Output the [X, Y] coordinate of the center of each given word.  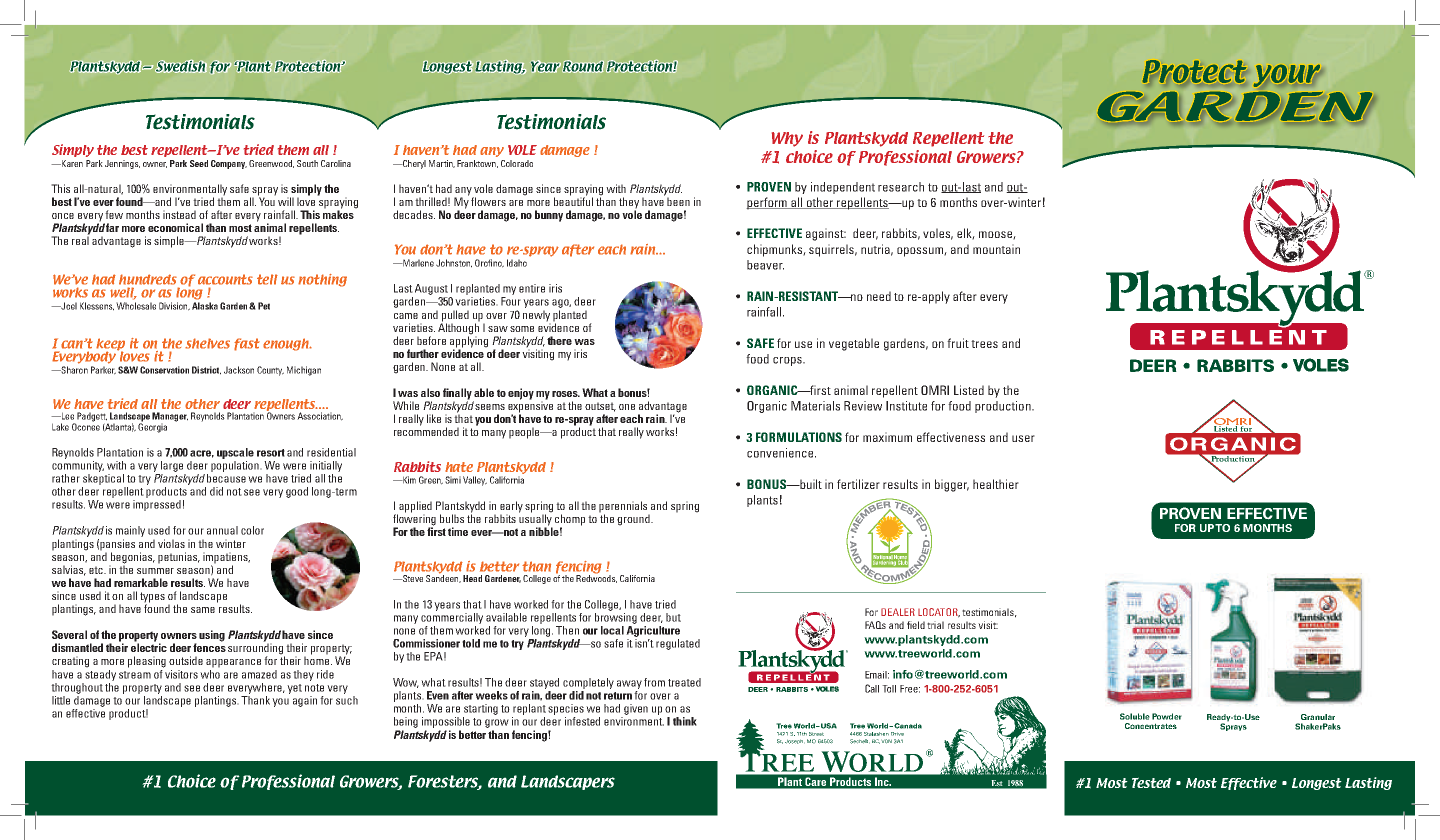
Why [787, 139]
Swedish [181, 66]
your [1286, 75]
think [685, 721]
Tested [1151, 782]
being [406, 722]
